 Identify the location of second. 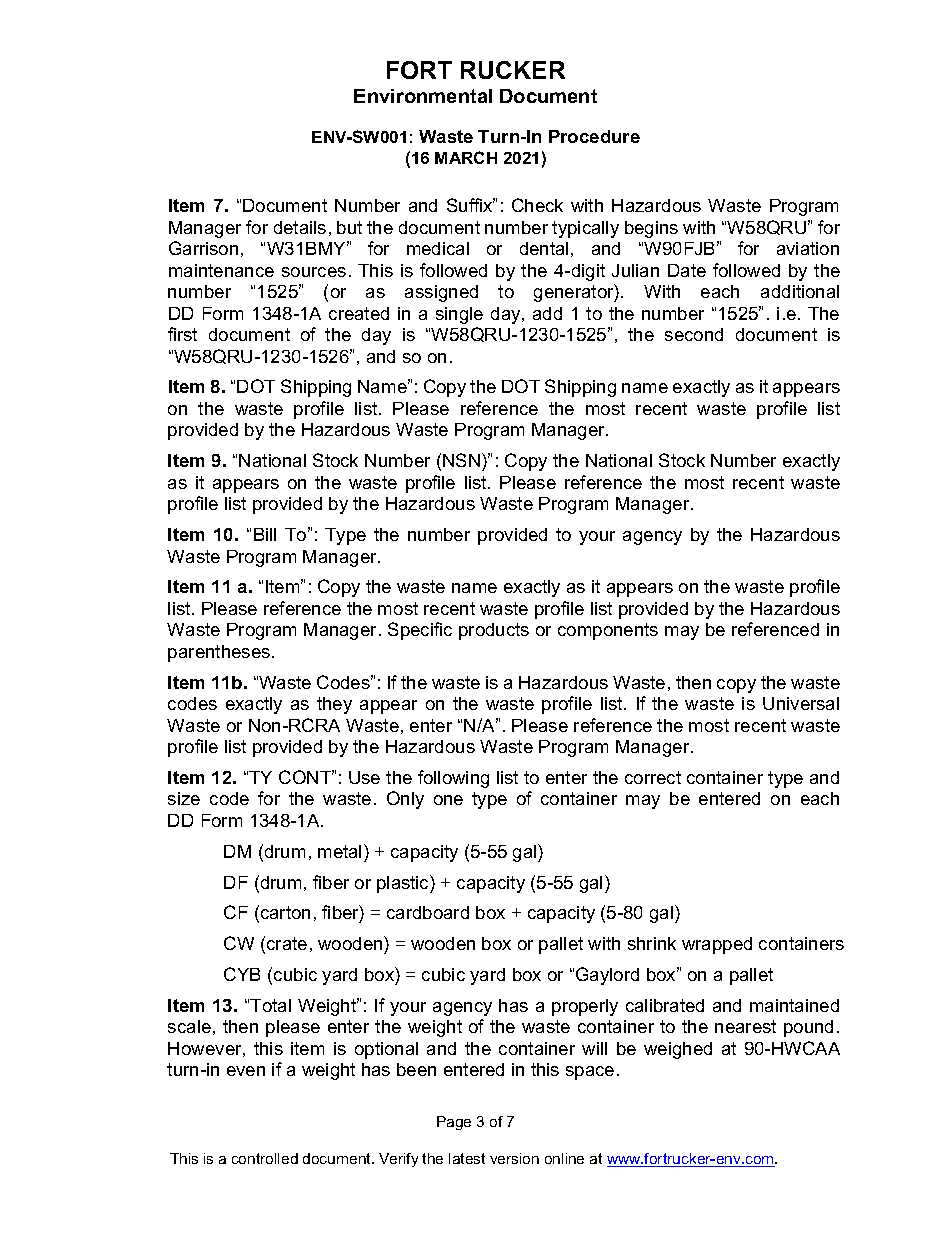
(694, 334).
